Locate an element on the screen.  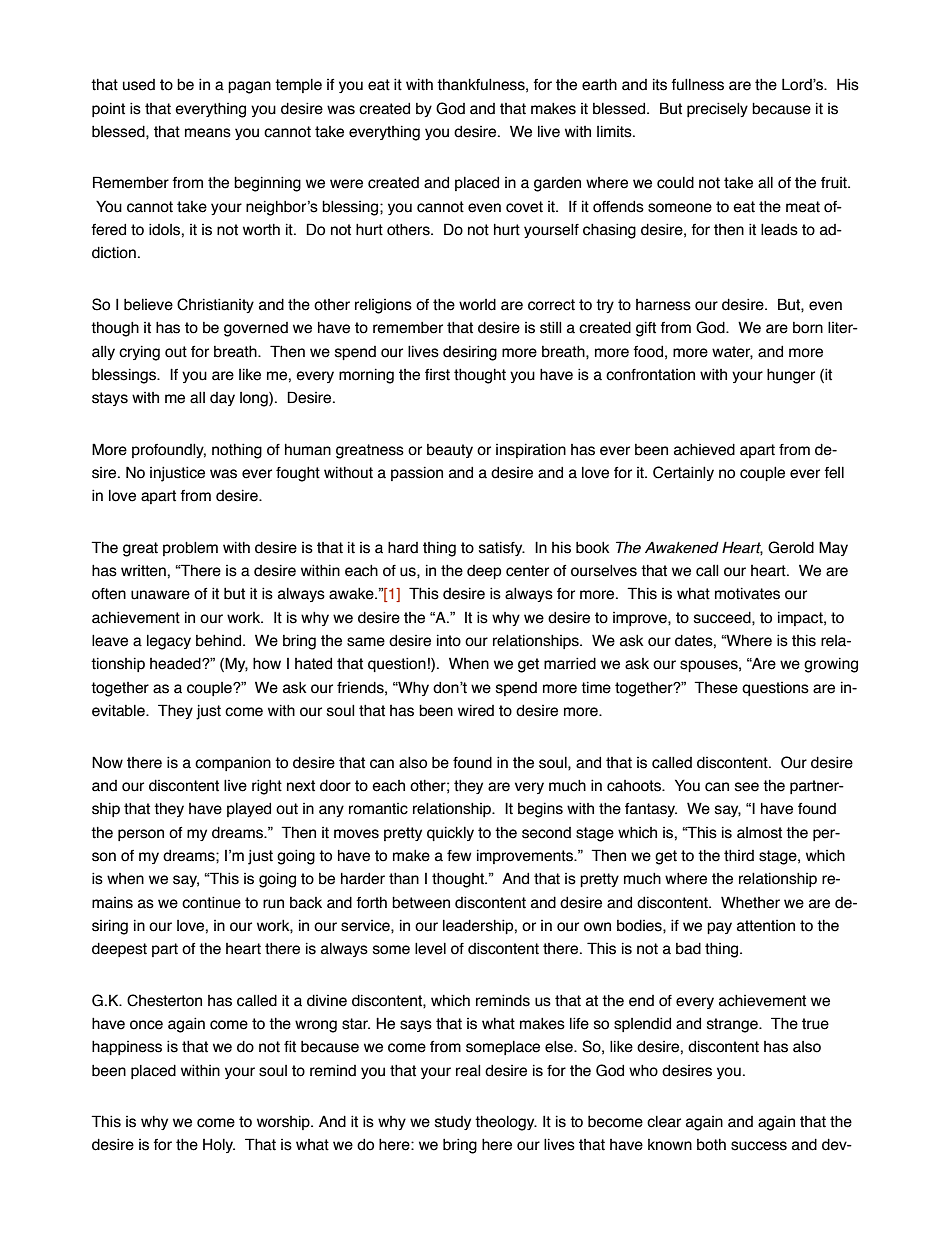
garden is located at coordinates (557, 184).
